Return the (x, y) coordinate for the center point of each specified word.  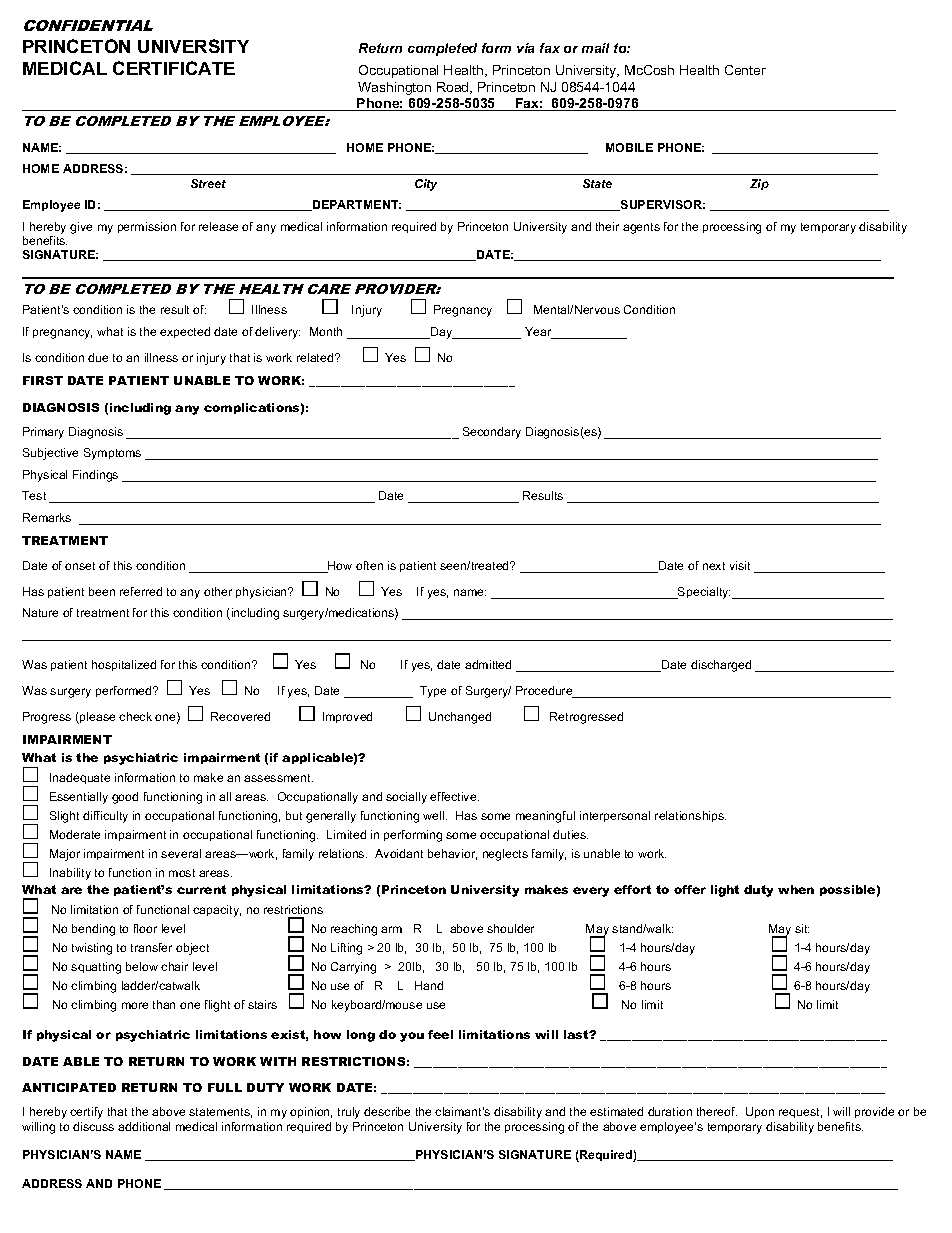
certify (86, 1113)
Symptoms (112, 454)
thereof (717, 1111)
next (714, 566)
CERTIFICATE (174, 68)
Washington (394, 88)
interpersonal (615, 816)
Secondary (492, 433)
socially (406, 798)
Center (745, 70)
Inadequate (80, 778)
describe (387, 1111)
